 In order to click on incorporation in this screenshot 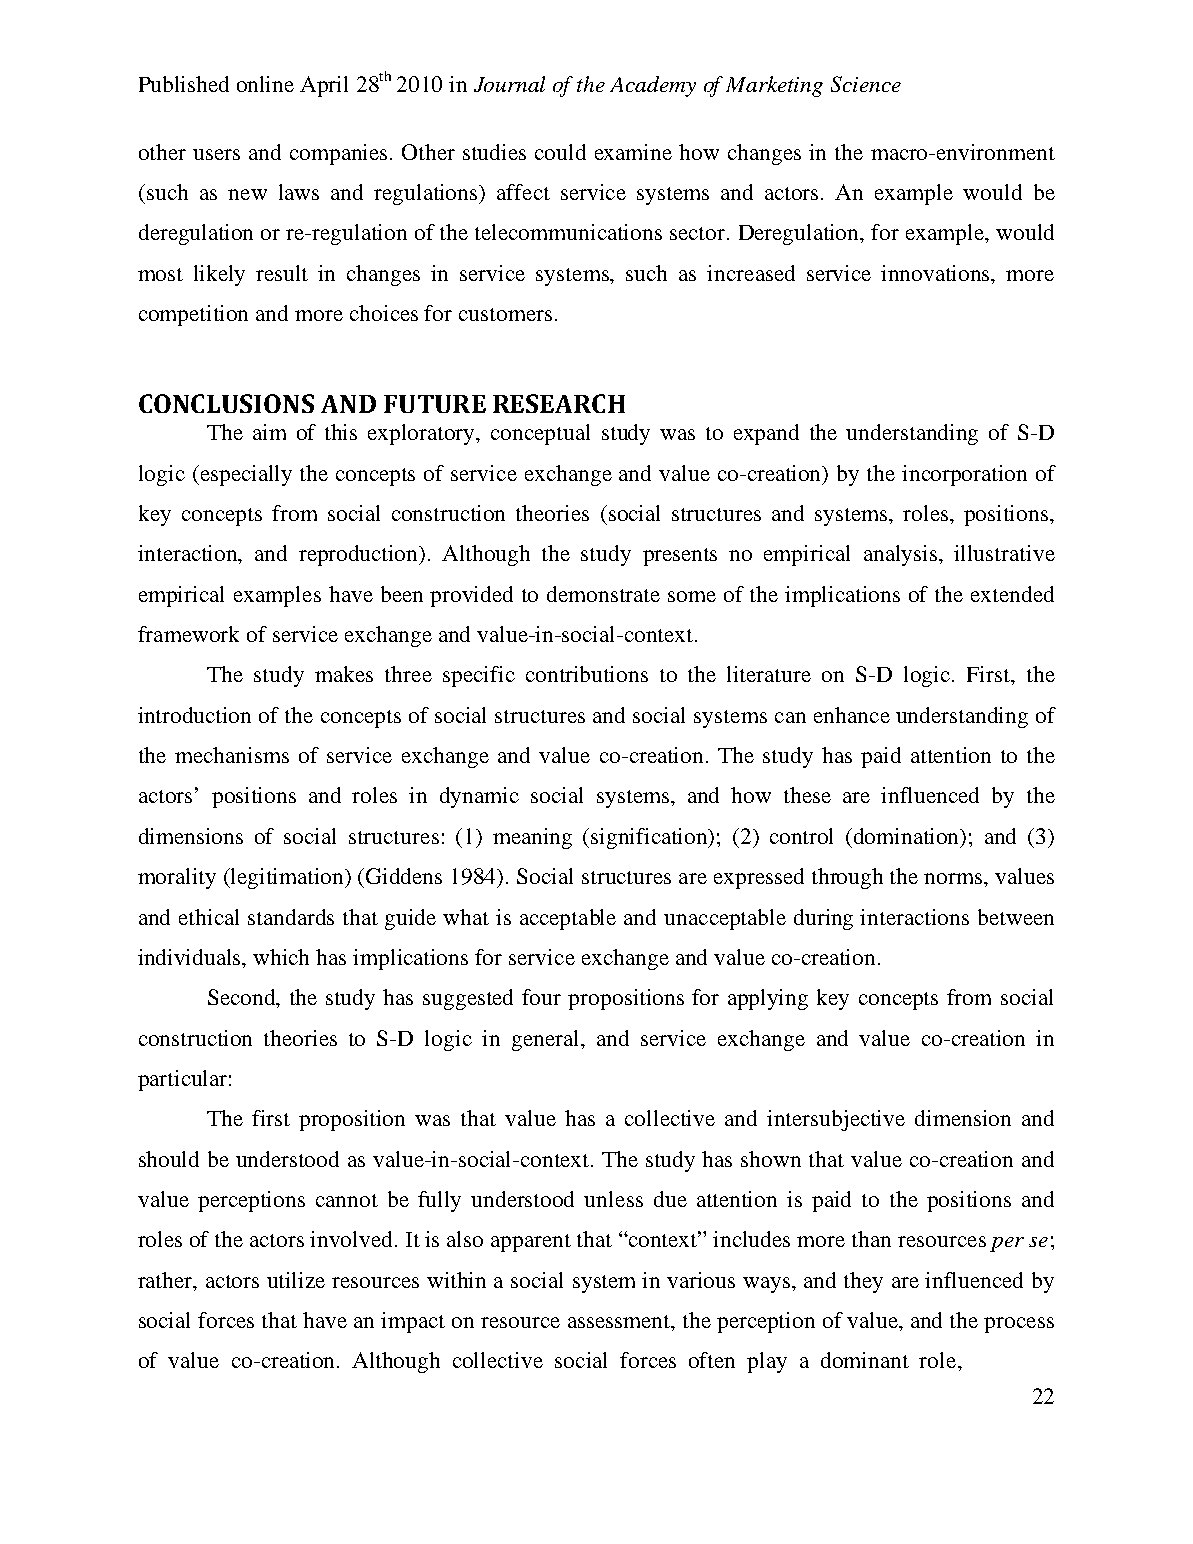, I will do `click(964, 475)`.
